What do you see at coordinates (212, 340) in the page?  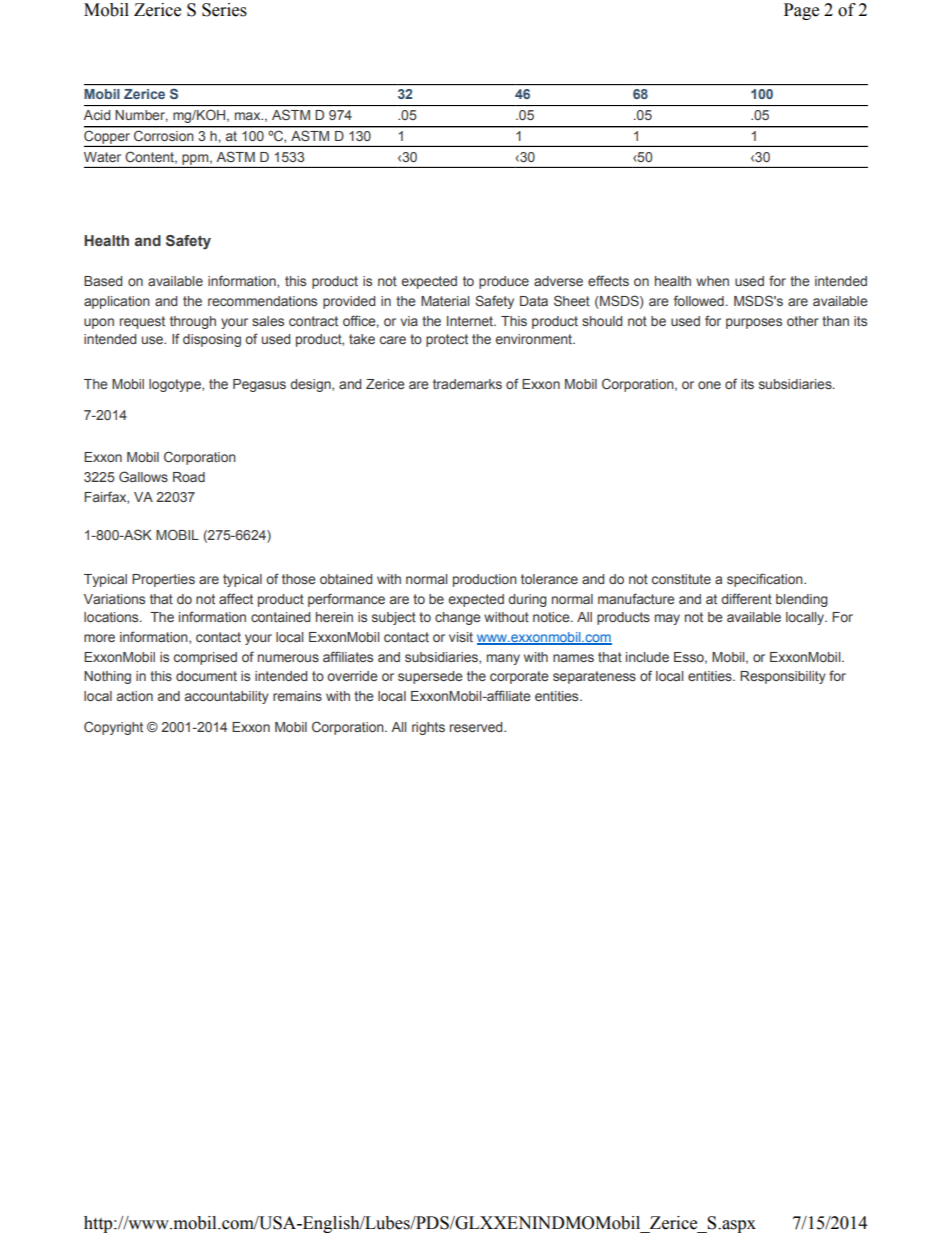 I see `disposing` at bounding box center [212, 340].
